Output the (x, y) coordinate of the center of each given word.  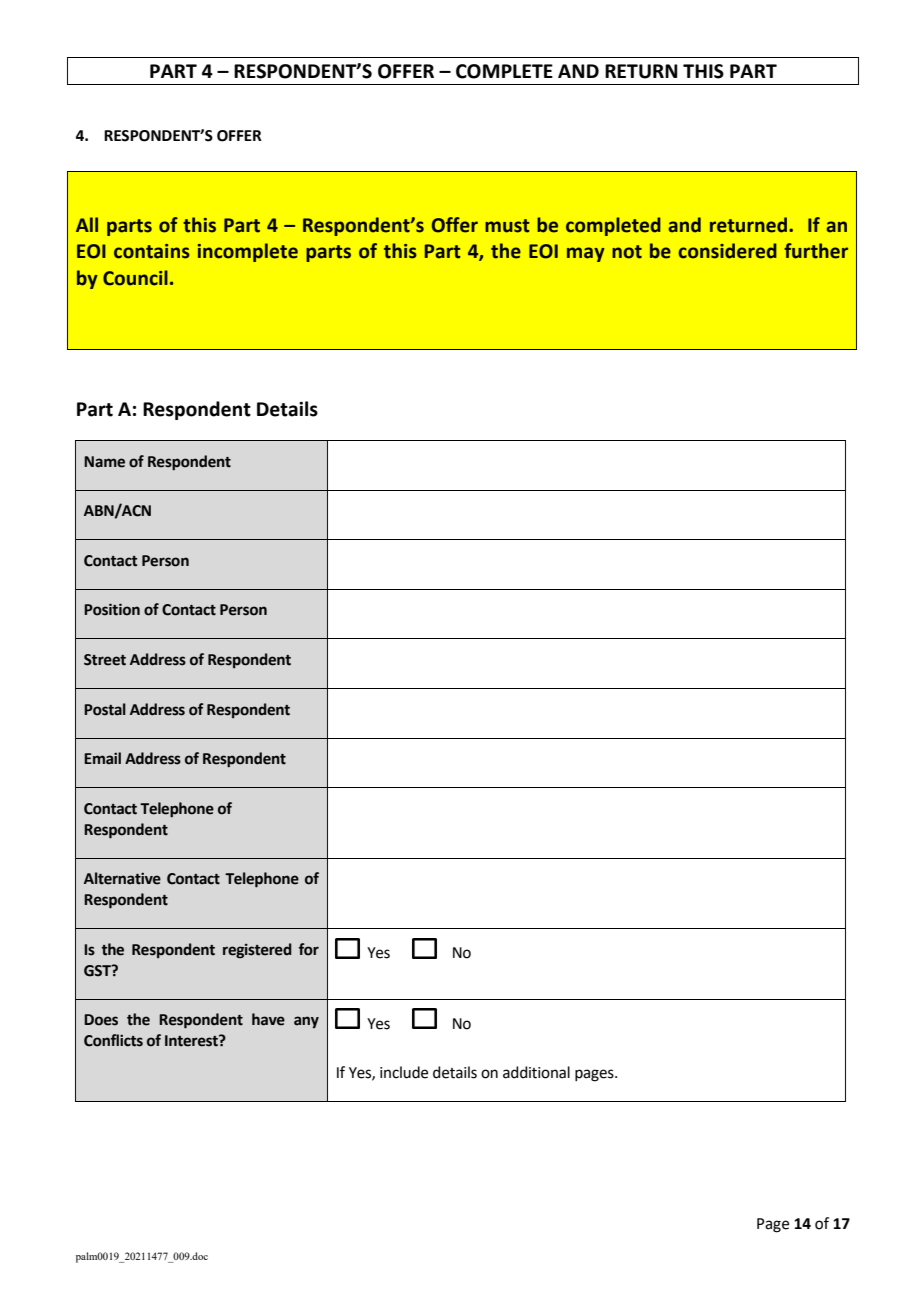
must (507, 226)
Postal (105, 709)
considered (727, 251)
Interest (192, 1041)
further (816, 251)
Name (104, 462)
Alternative (122, 878)
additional (536, 1072)
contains (152, 251)
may (586, 254)
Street (105, 660)
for (309, 949)
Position (112, 609)
